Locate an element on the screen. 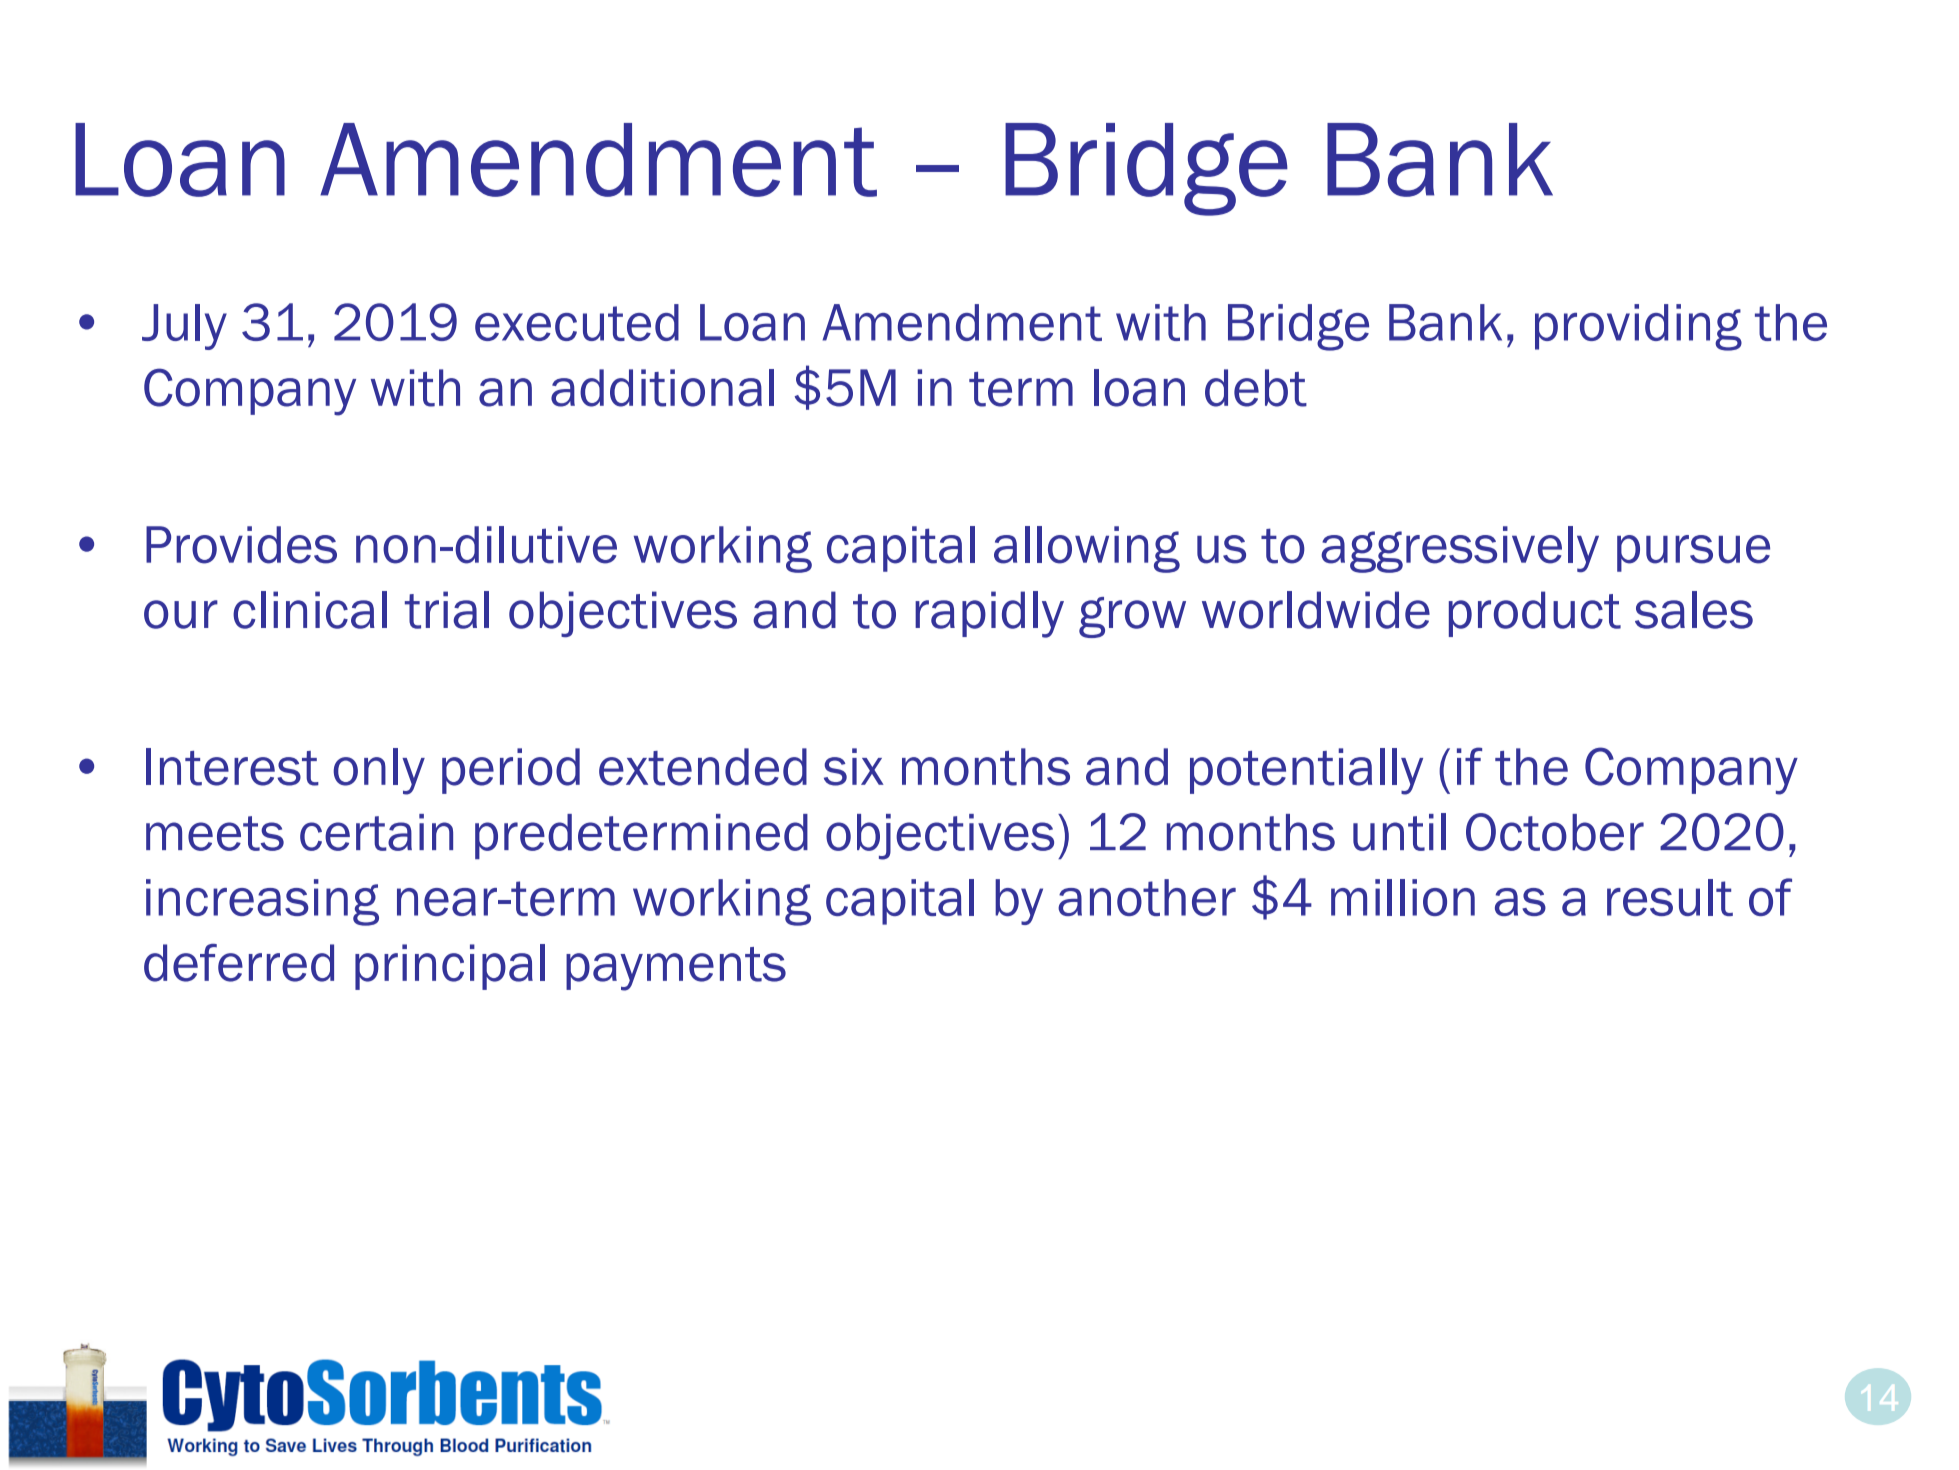 This screenshot has height=1470, width=1959. clinical is located at coordinates (310, 610).
